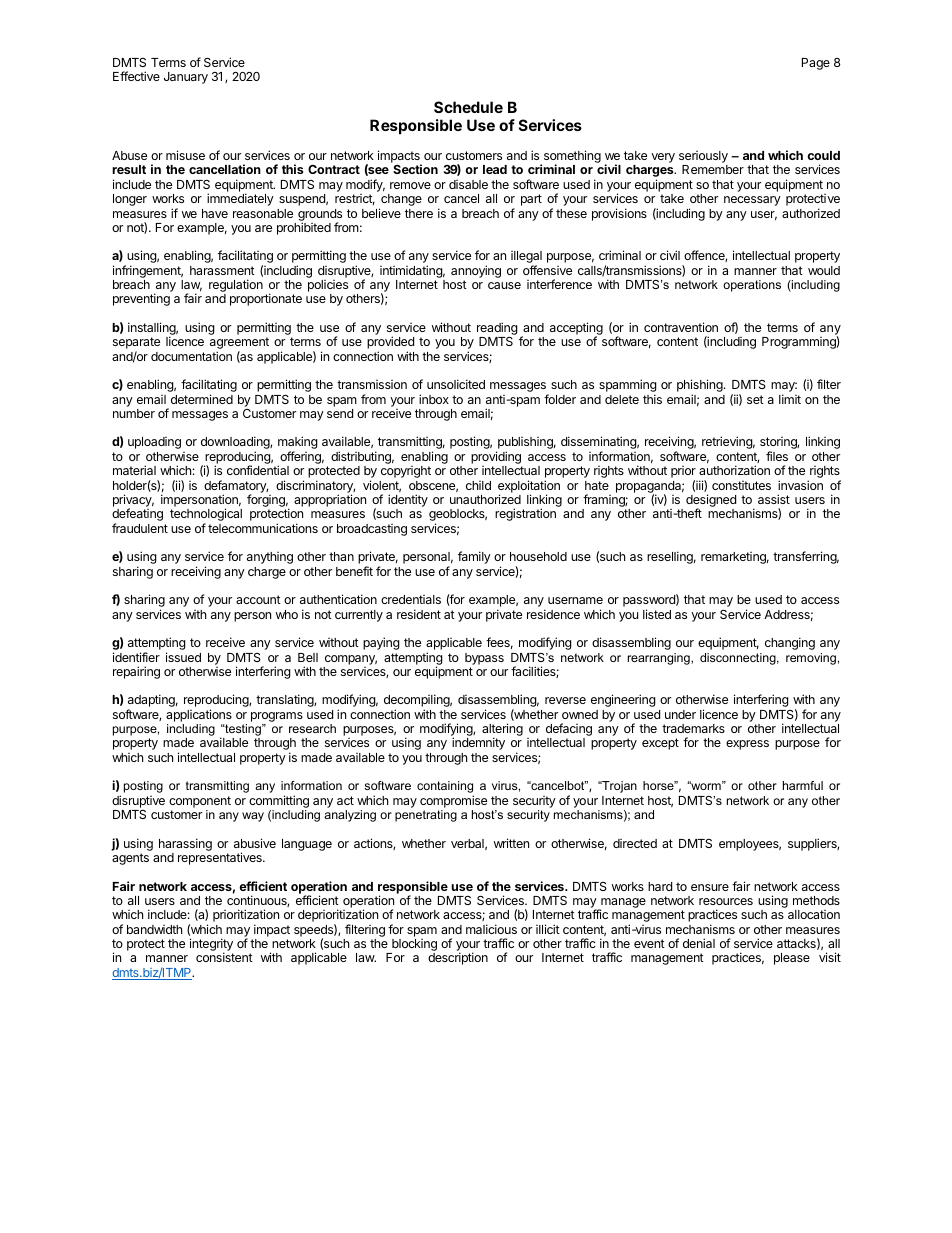 The width and height of the image is (952, 1233). I want to click on malicious, so click(491, 929).
